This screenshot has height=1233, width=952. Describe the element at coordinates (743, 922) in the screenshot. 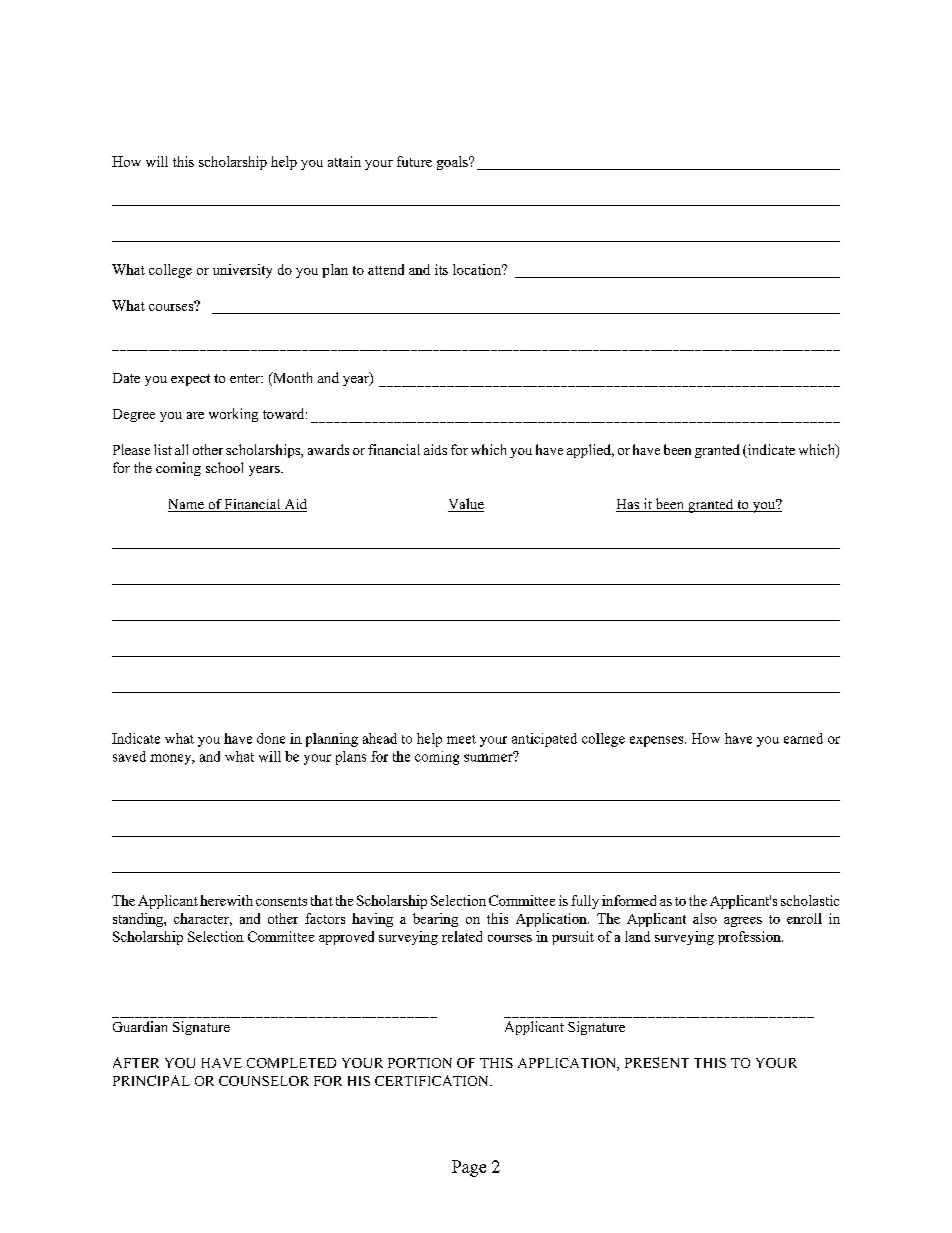

I see `agrees` at that location.
